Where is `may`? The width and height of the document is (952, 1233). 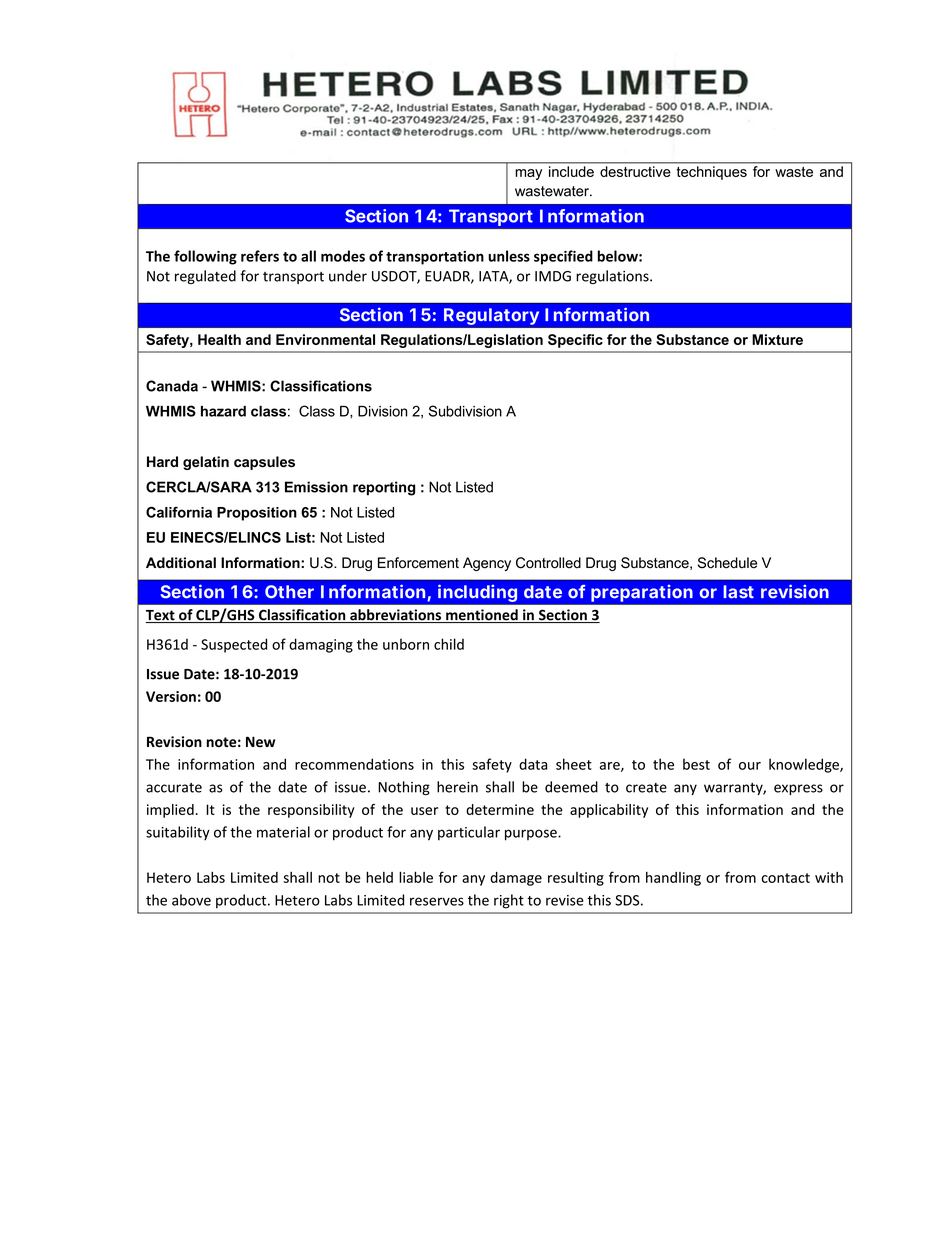 may is located at coordinates (528, 174).
